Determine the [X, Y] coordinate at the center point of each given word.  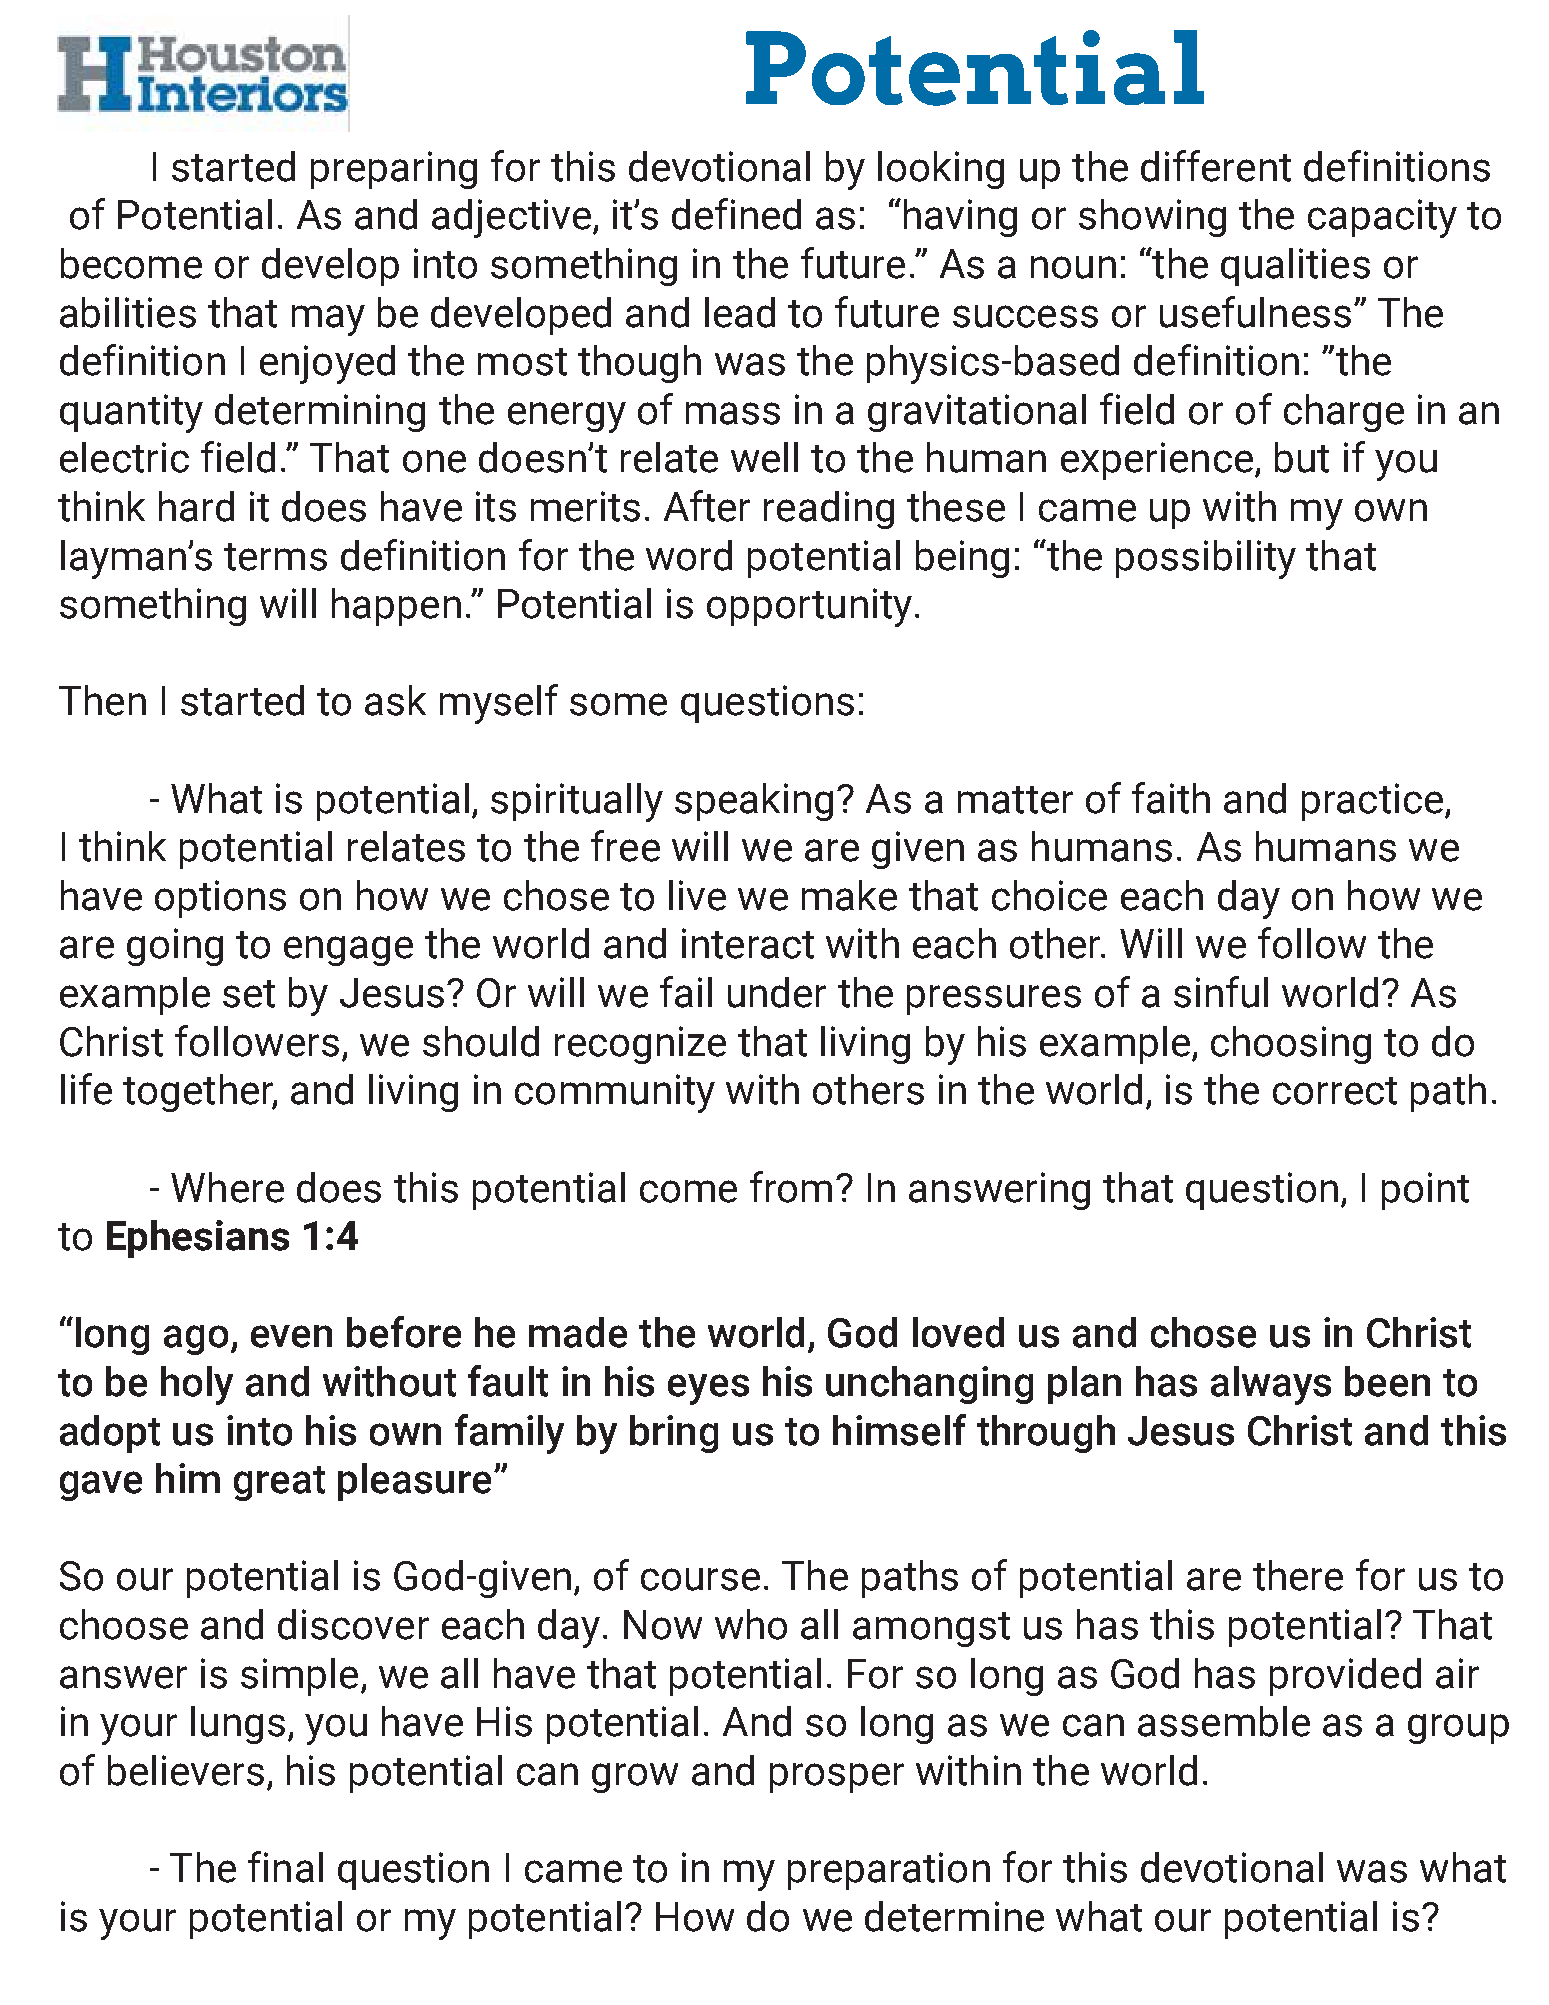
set [249, 994]
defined [736, 214]
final [285, 1867]
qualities [1295, 267]
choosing [1291, 1045]
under [777, 992]
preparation [889, 1871]
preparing [394, 170]
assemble [1224, 1721]
